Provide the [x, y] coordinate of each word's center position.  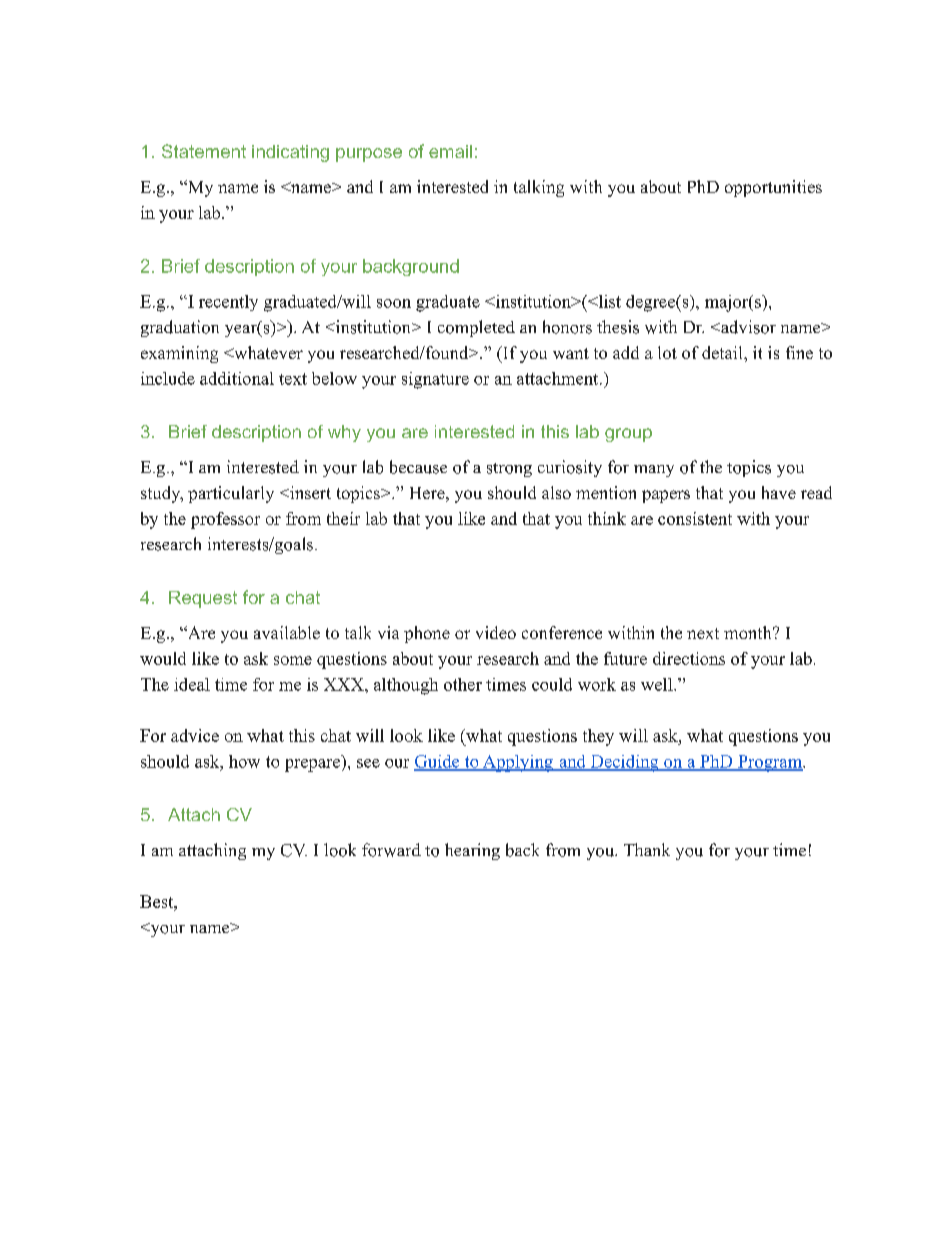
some [293, 660]
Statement [204, 151]
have [779, 492]
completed [476, 328]
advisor [747, 327]
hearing [472, 851]
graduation [180, 328]
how [244, 761]
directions [689, 658]
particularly [231, 494]
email [450, 151]
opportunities [773, 188]
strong [509, 470]
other [463, 684]
